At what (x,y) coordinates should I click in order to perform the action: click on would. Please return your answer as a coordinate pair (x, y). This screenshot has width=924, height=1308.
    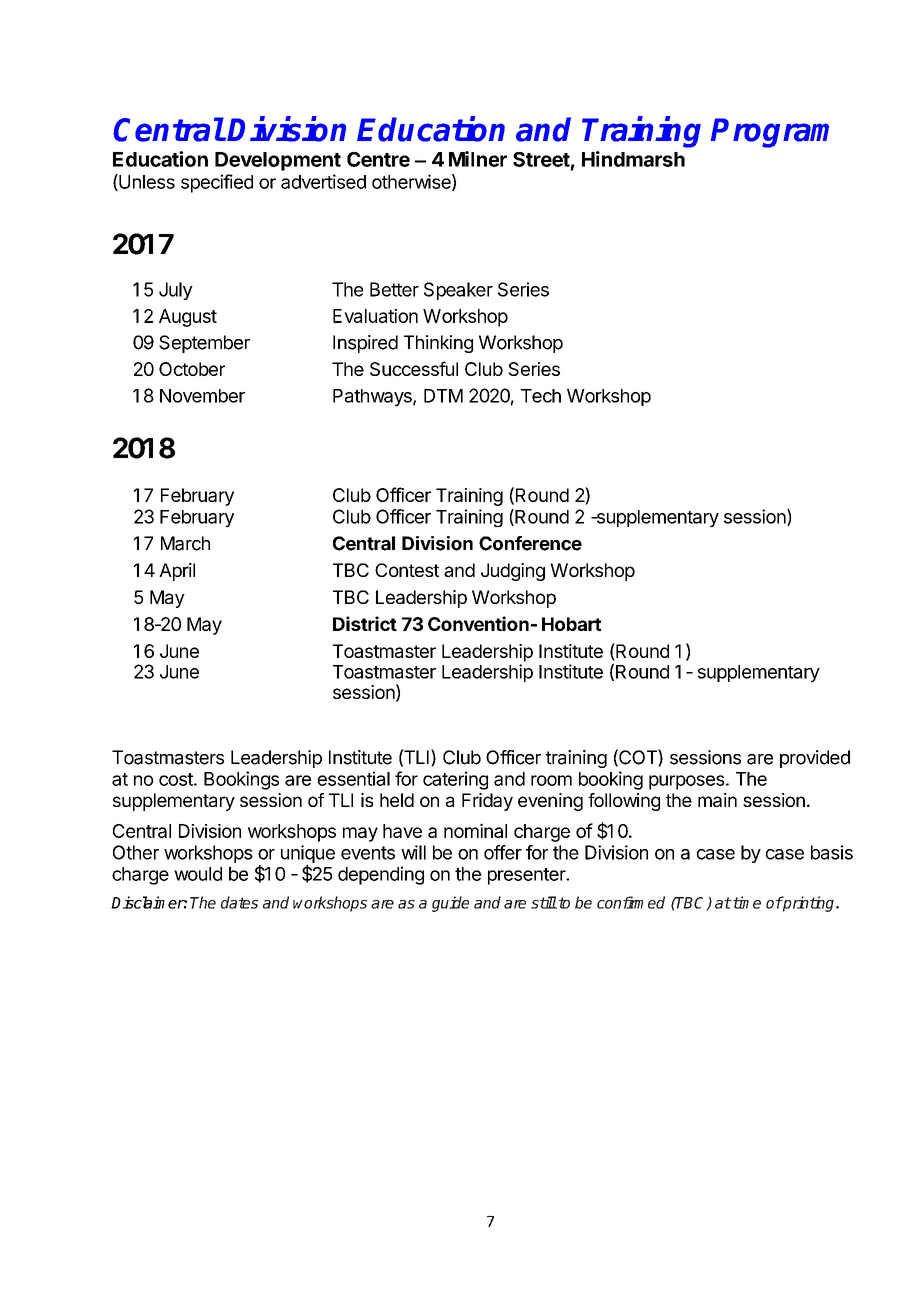
    Looking at the image, I should click on (198, 874).
